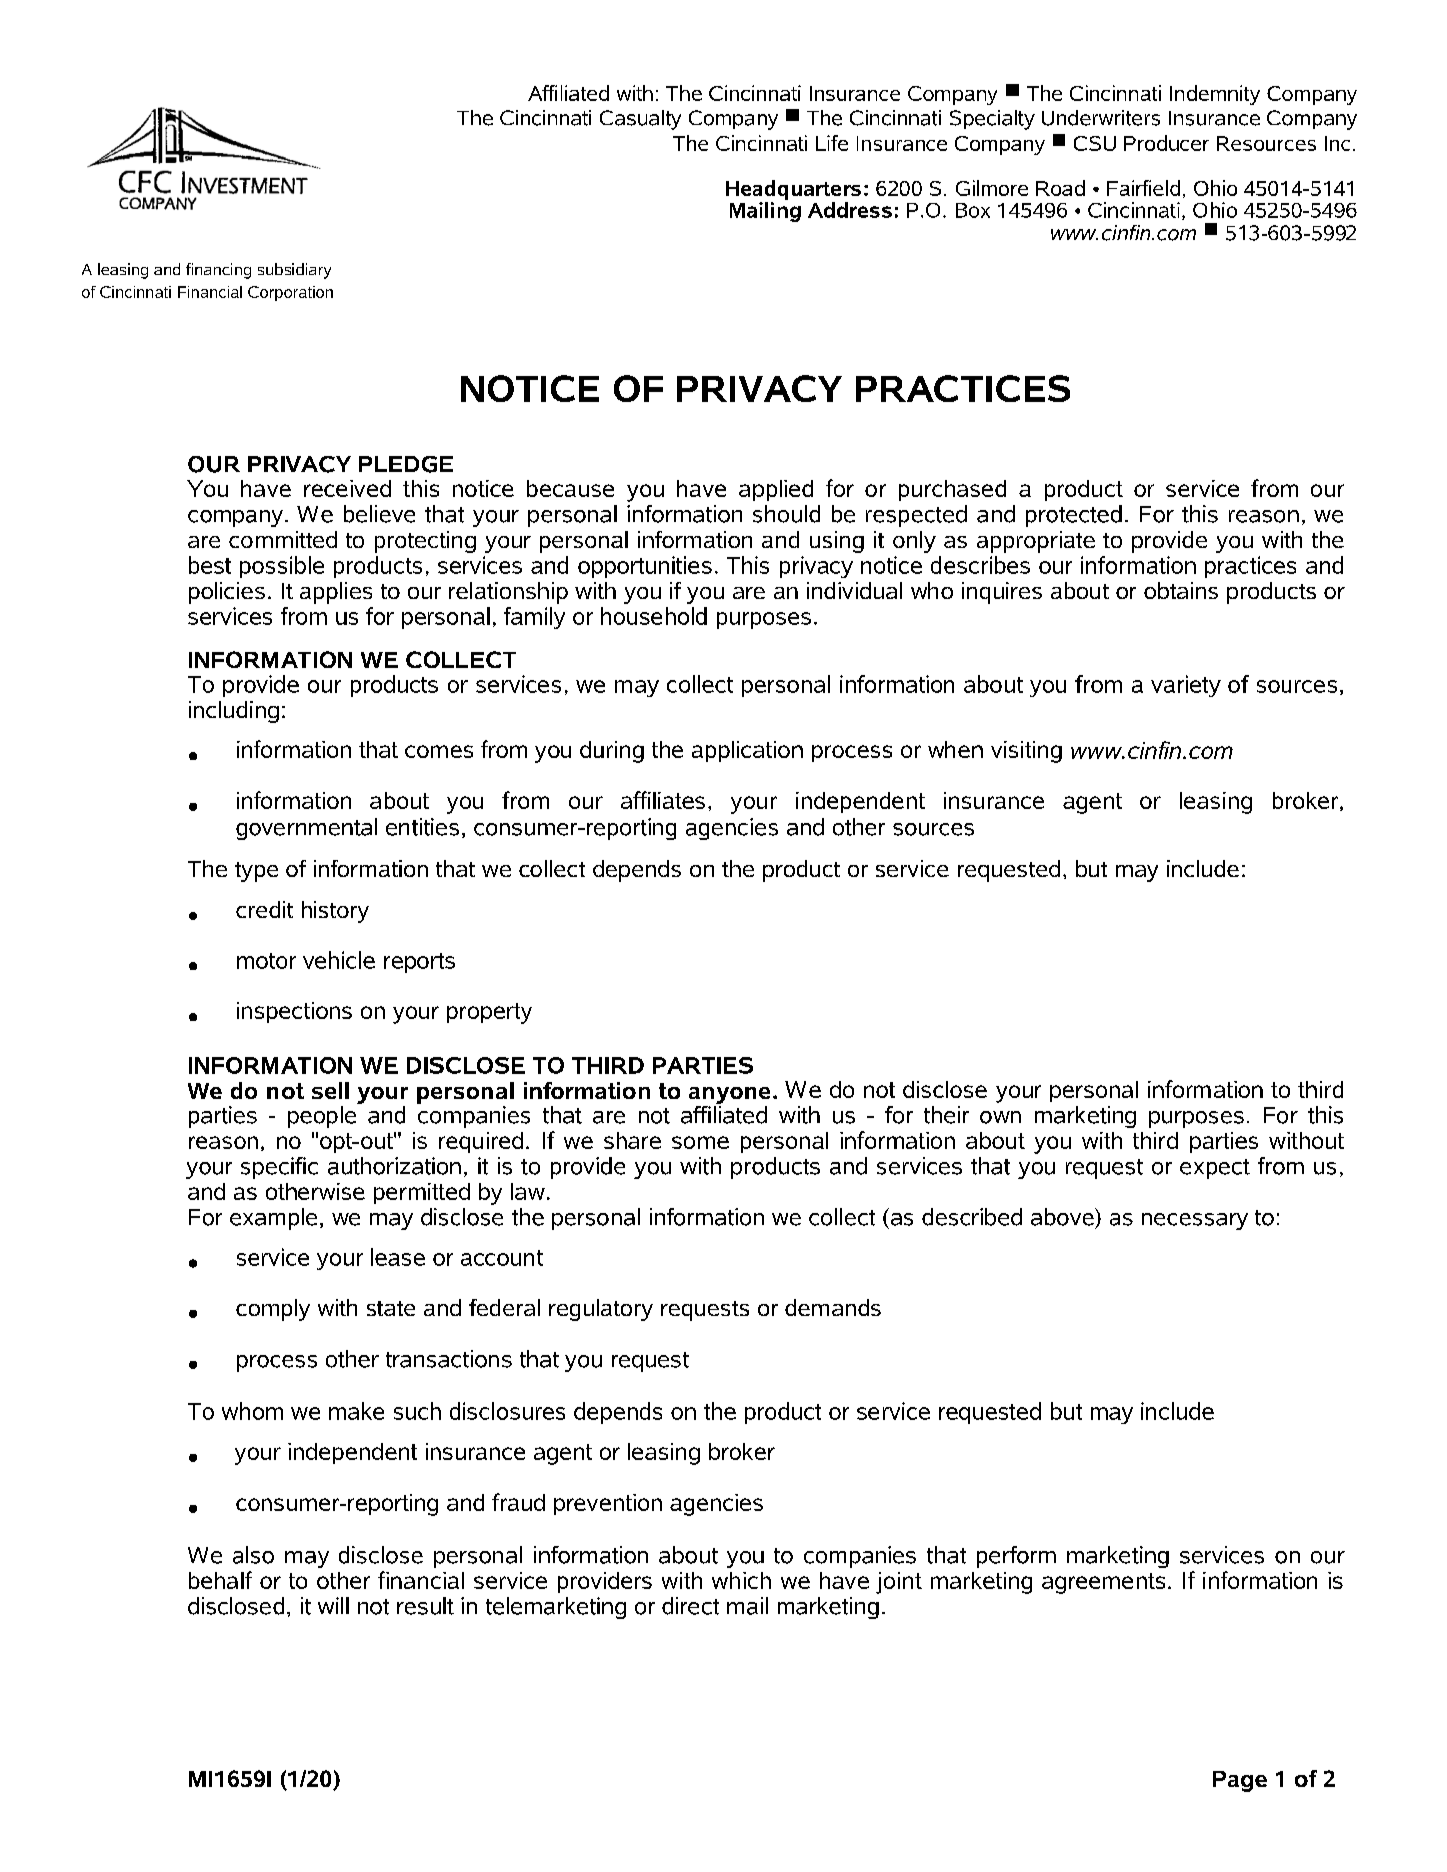 The height and width of the screenshot is (1872, 1447). Describe the element at coordinates (1186, 686) in the screenshot. I see `variety` at that location.
